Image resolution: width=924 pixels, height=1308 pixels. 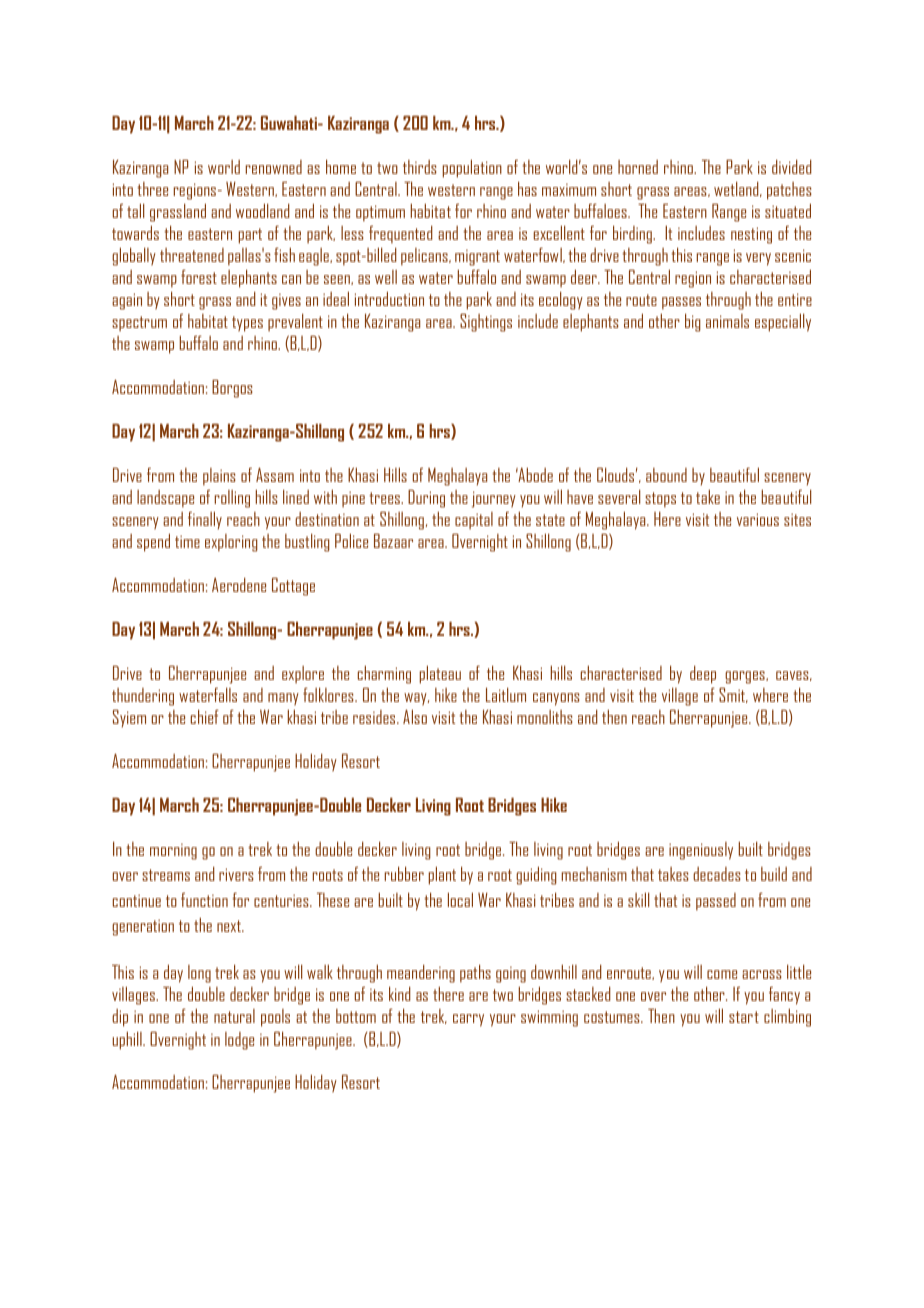 I want to click on three, so click(x=152, y=189).
